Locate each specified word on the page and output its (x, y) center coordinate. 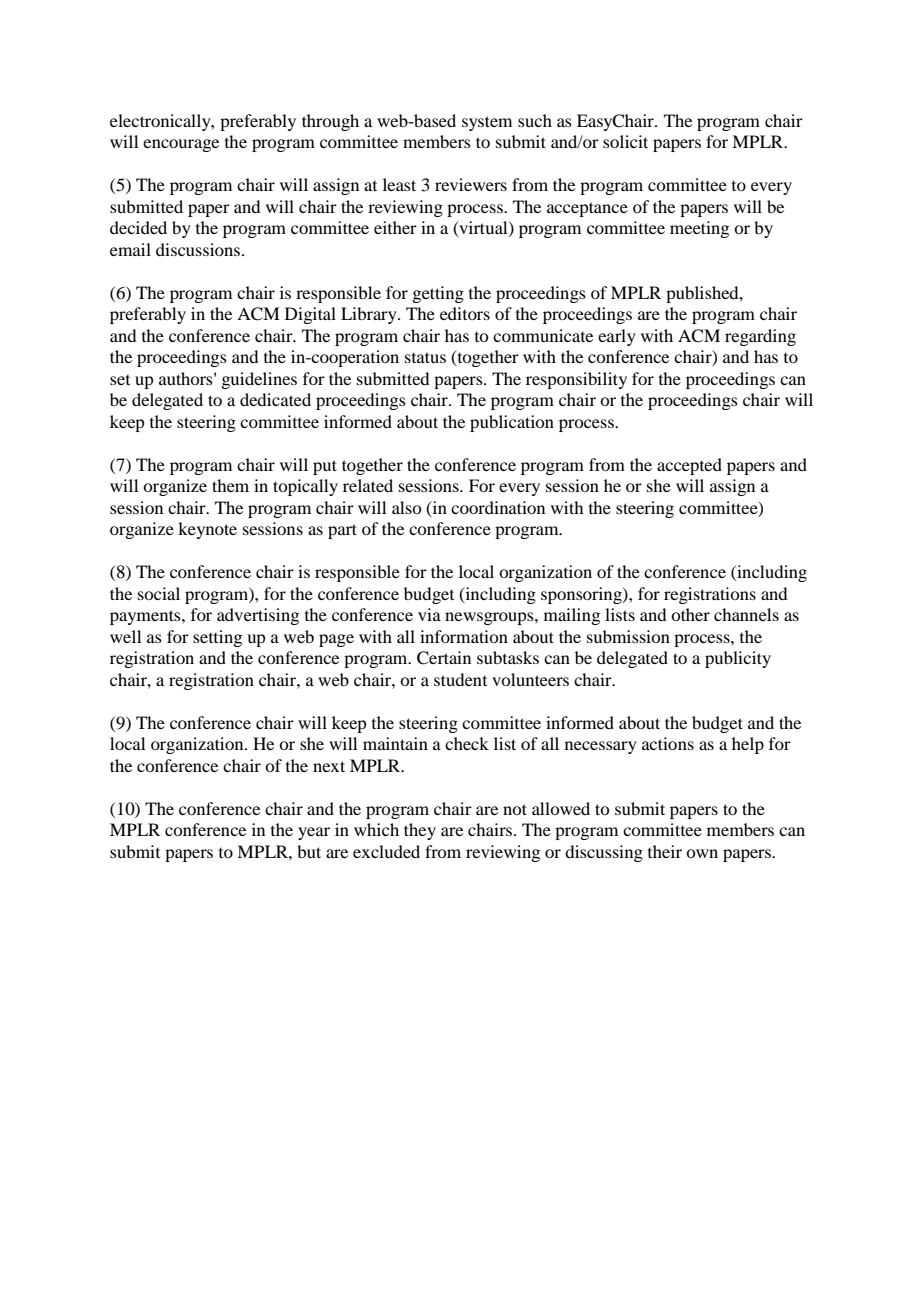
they (420, 831)
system (487, 123)
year (314, 833)
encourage (181, 145)
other (690, 614)
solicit (625, 141)
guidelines (259, 380)
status (425, 357)
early (617, 337)
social (159, 593)
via (429, 614)
